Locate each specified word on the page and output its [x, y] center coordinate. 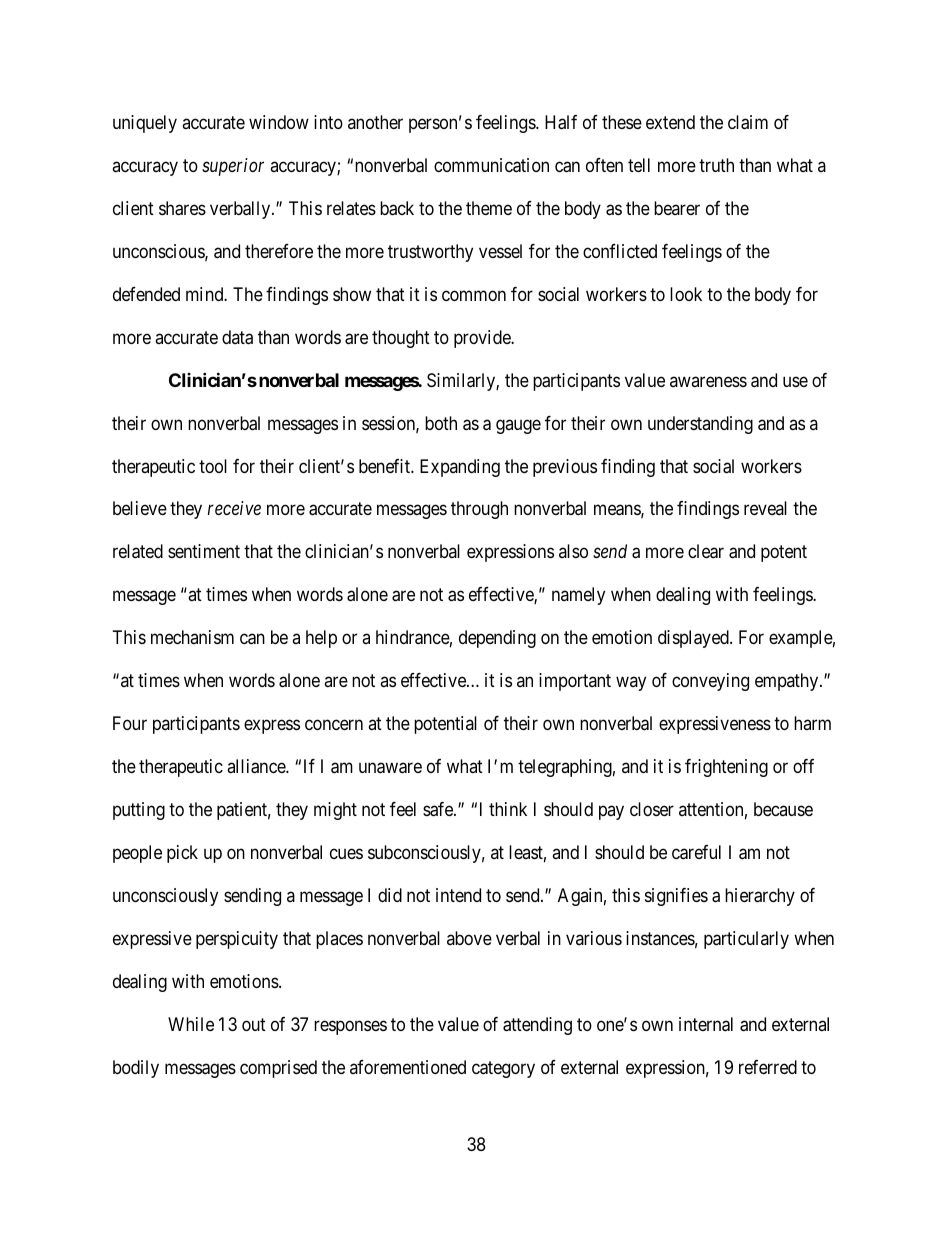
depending [497, 639]
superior [233, 167]
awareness [708, 381]
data [237, 337]
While [191, 1024]
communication [491, 165]
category [503, 1069]
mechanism [192, 637]
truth [716, 165]
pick [182, 854]
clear [706, 551]
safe [439, 809]
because [783, 809]
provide [483, 339]
